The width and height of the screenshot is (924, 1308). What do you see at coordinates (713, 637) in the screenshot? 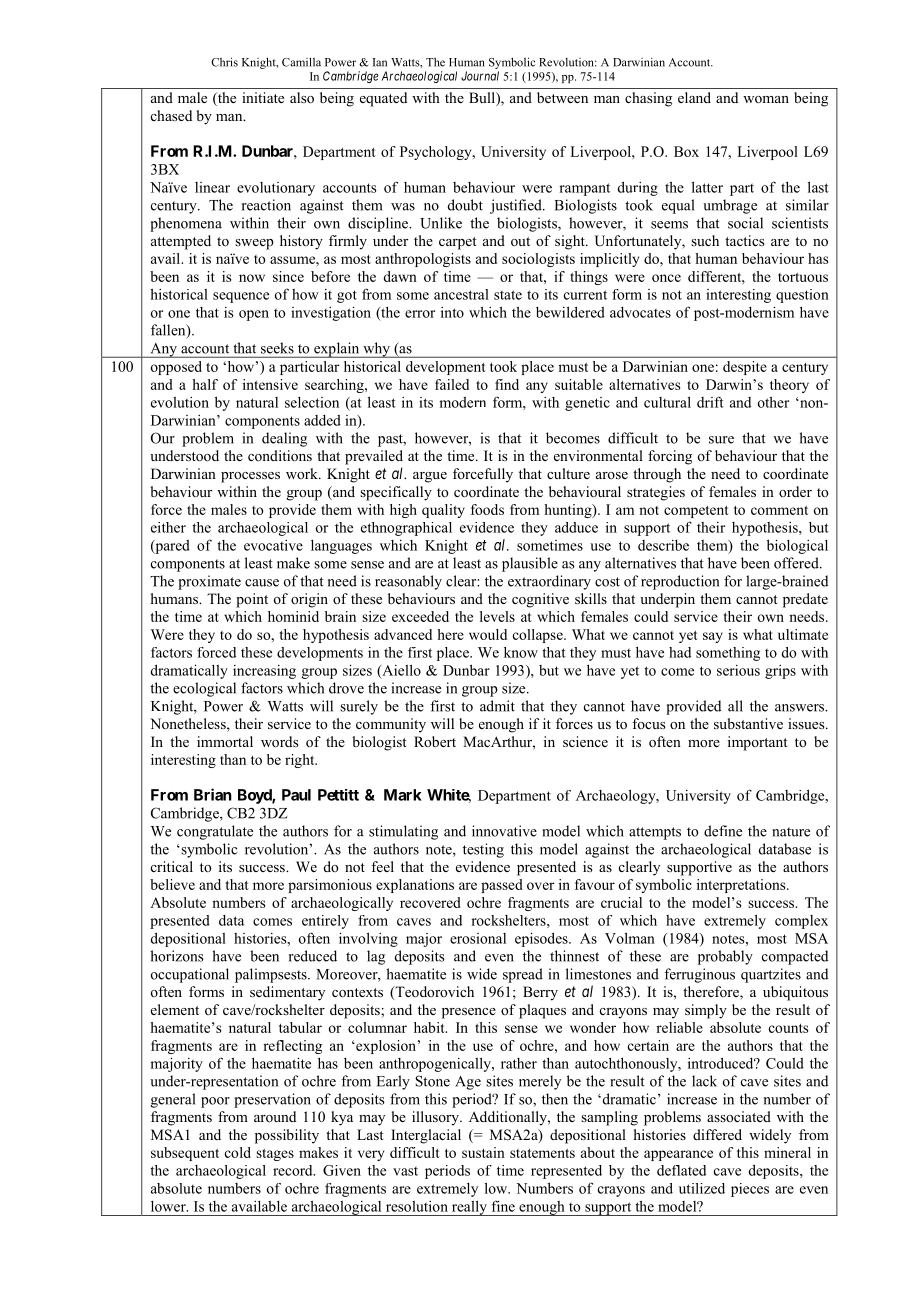
I see `say` at bounding box center [713, 637].
